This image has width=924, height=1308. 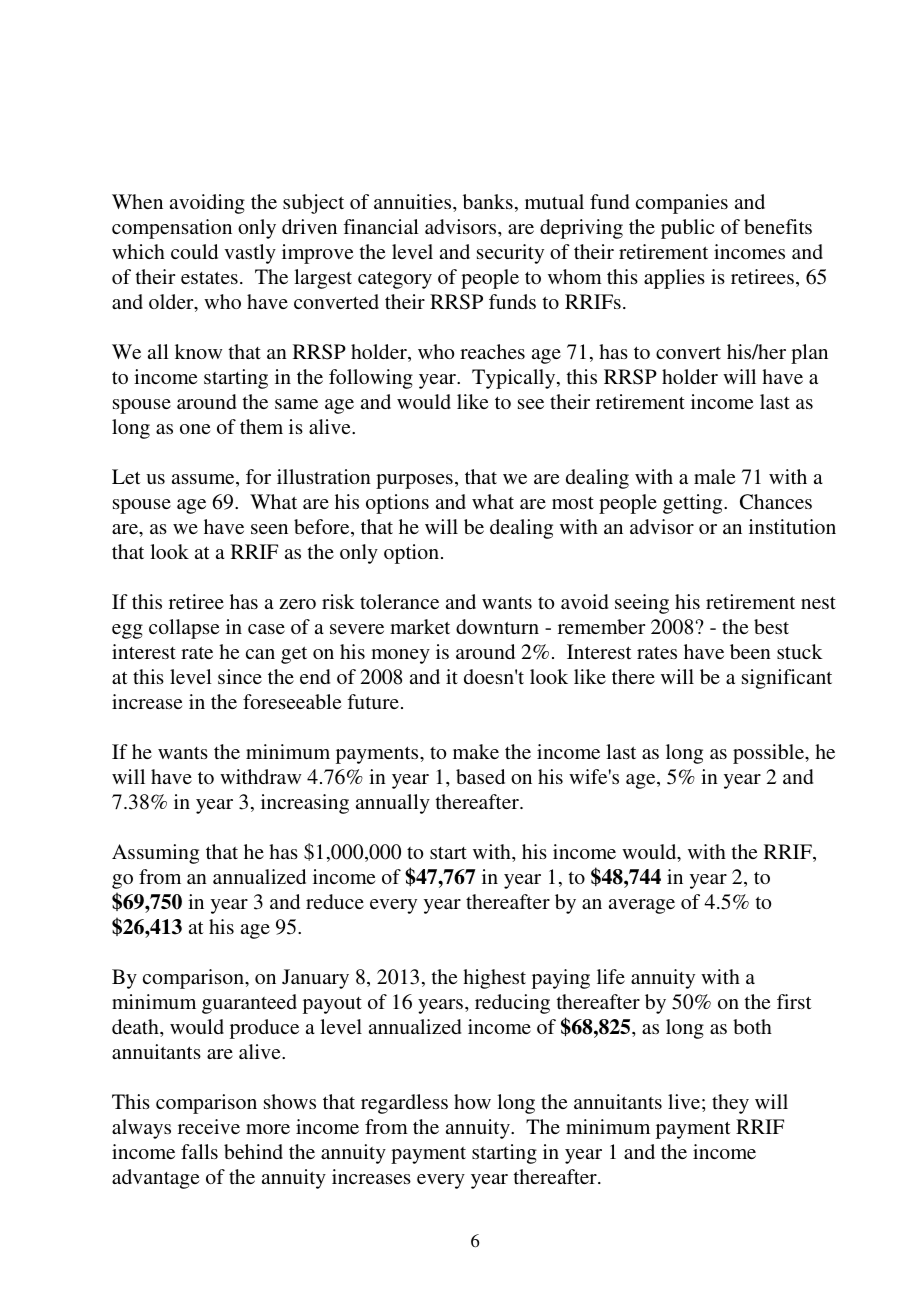 I want to click on average, so click(x=642, y=906).
